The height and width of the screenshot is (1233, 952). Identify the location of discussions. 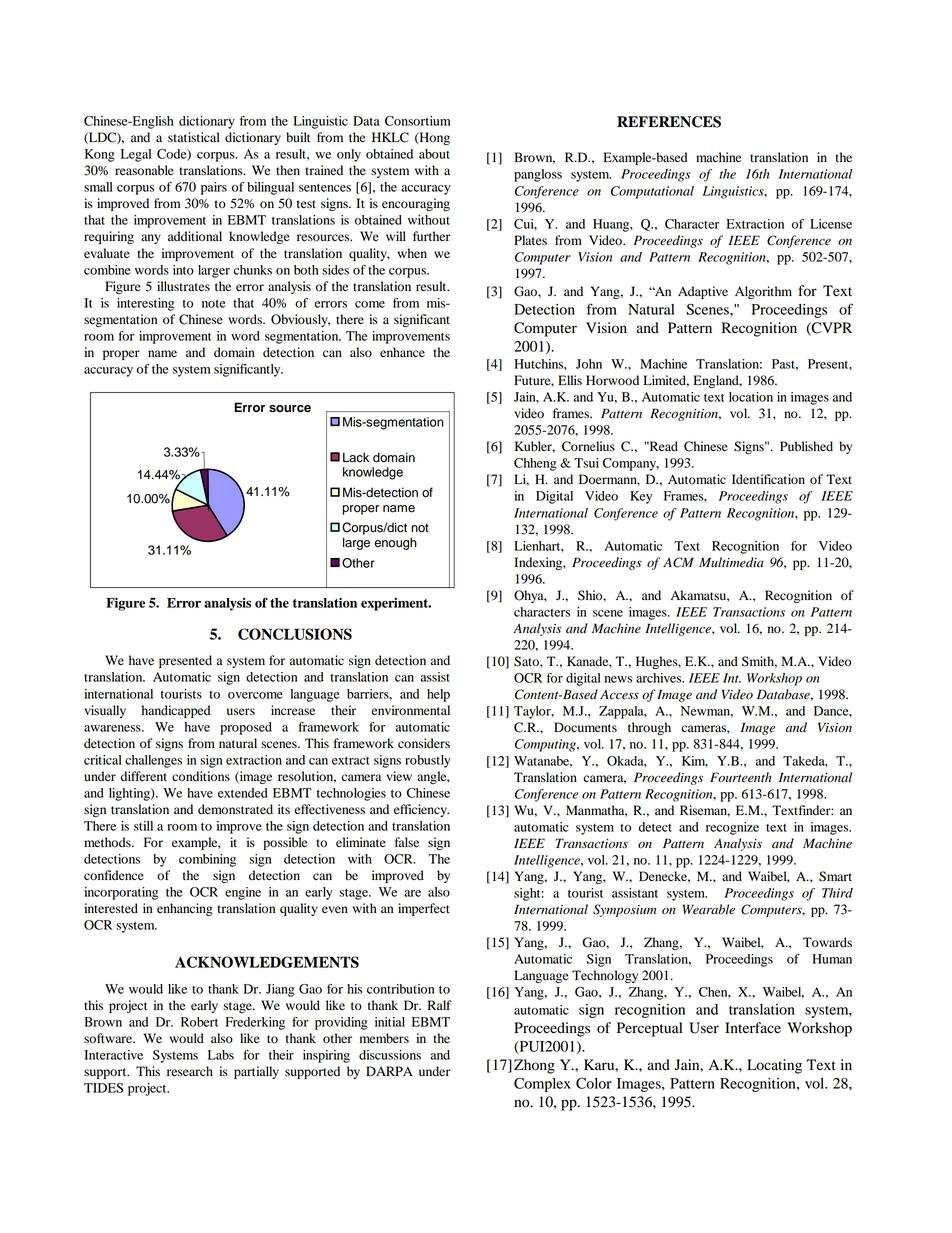
(390, 1055).
